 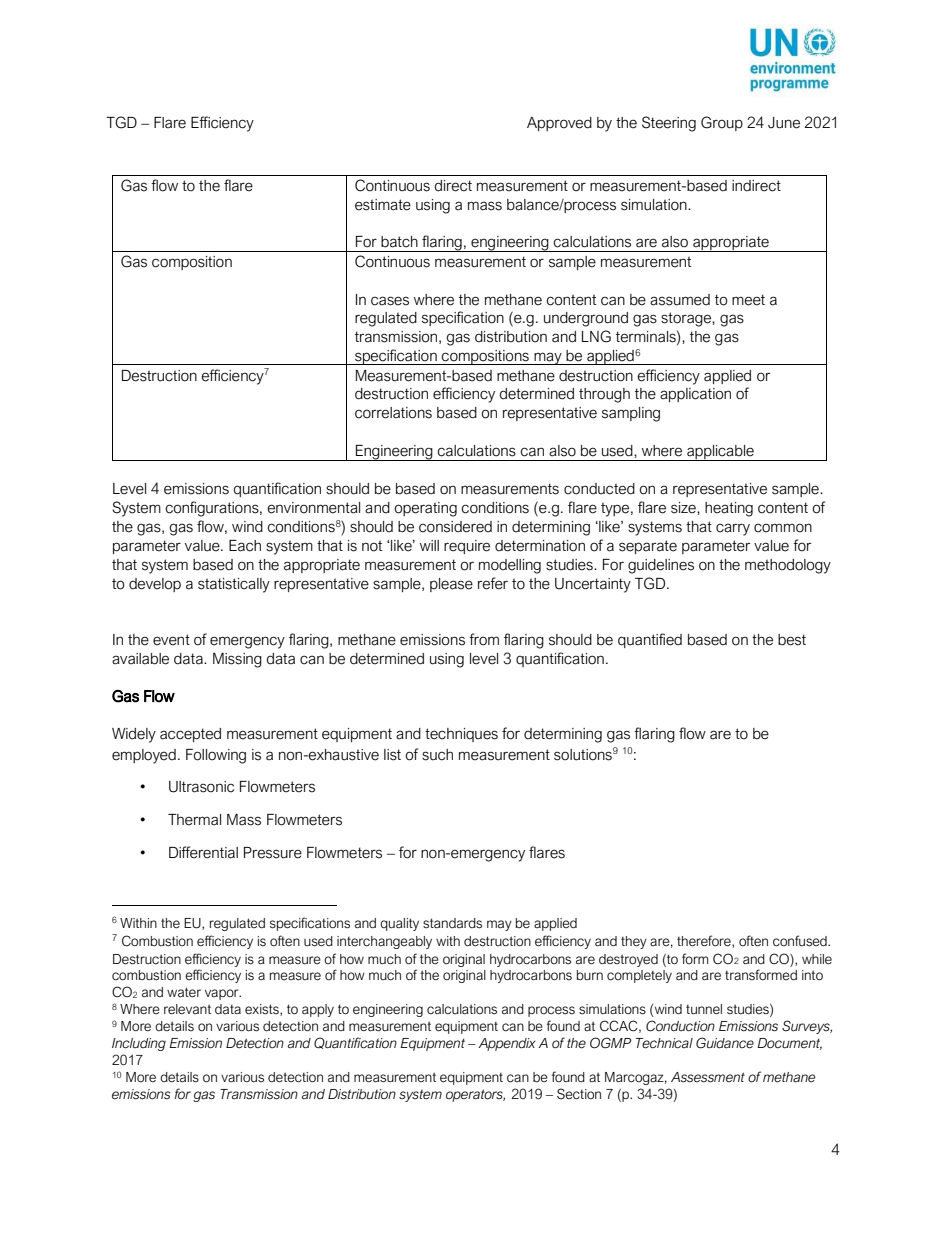 What do you see at coordinates (705, 941) in the screenshot?
I see `therefore` at bounding box center [705, 941].
